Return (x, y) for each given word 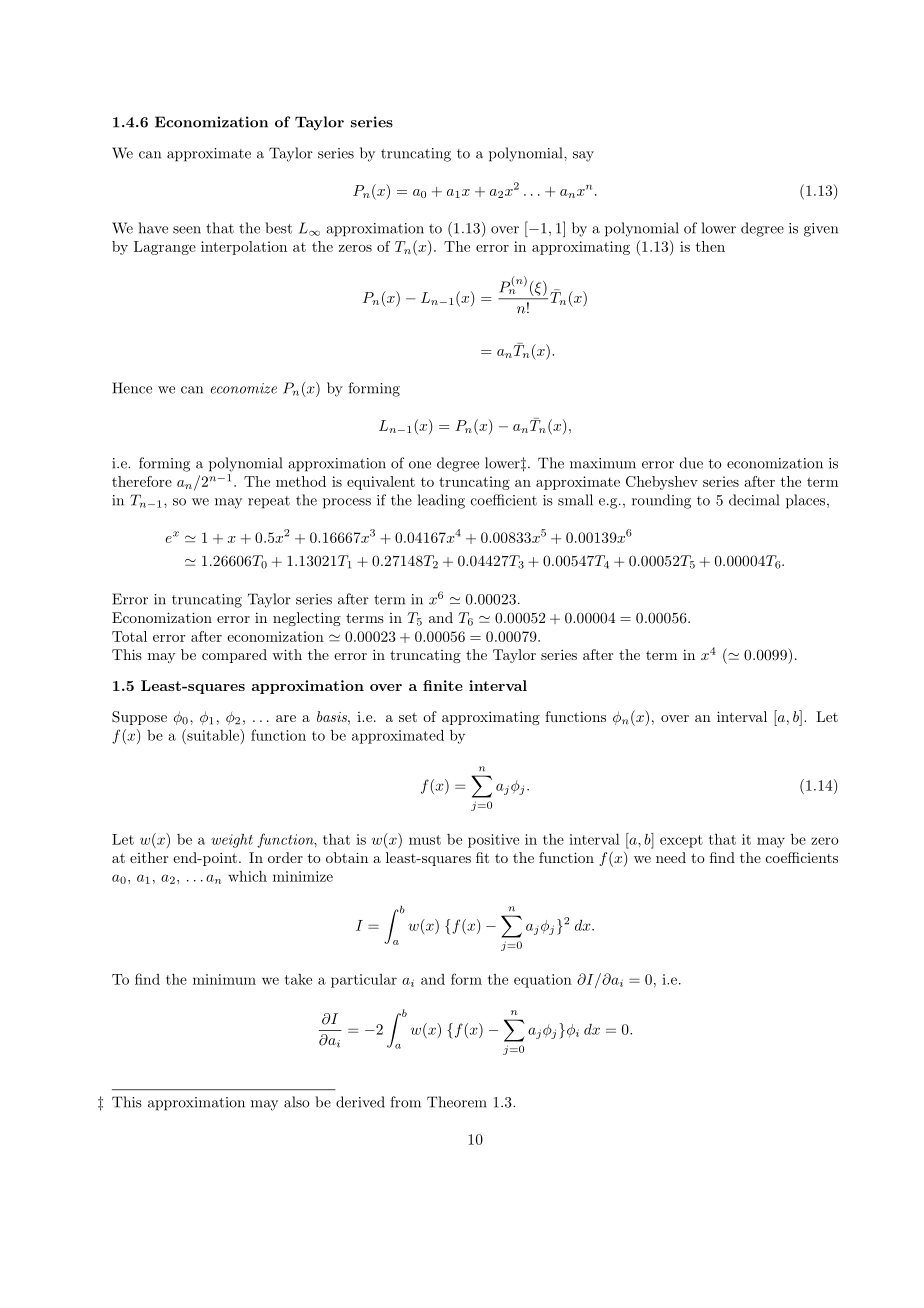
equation (543, 981)
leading (441, 501)
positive (493, 841)
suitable (213, 735)
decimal (754, 500)
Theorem (457, 1102)
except (681, 841)
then (710, 246)
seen (187, 230)
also (297, 1102)
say (583, 156)
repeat (269, 502)
